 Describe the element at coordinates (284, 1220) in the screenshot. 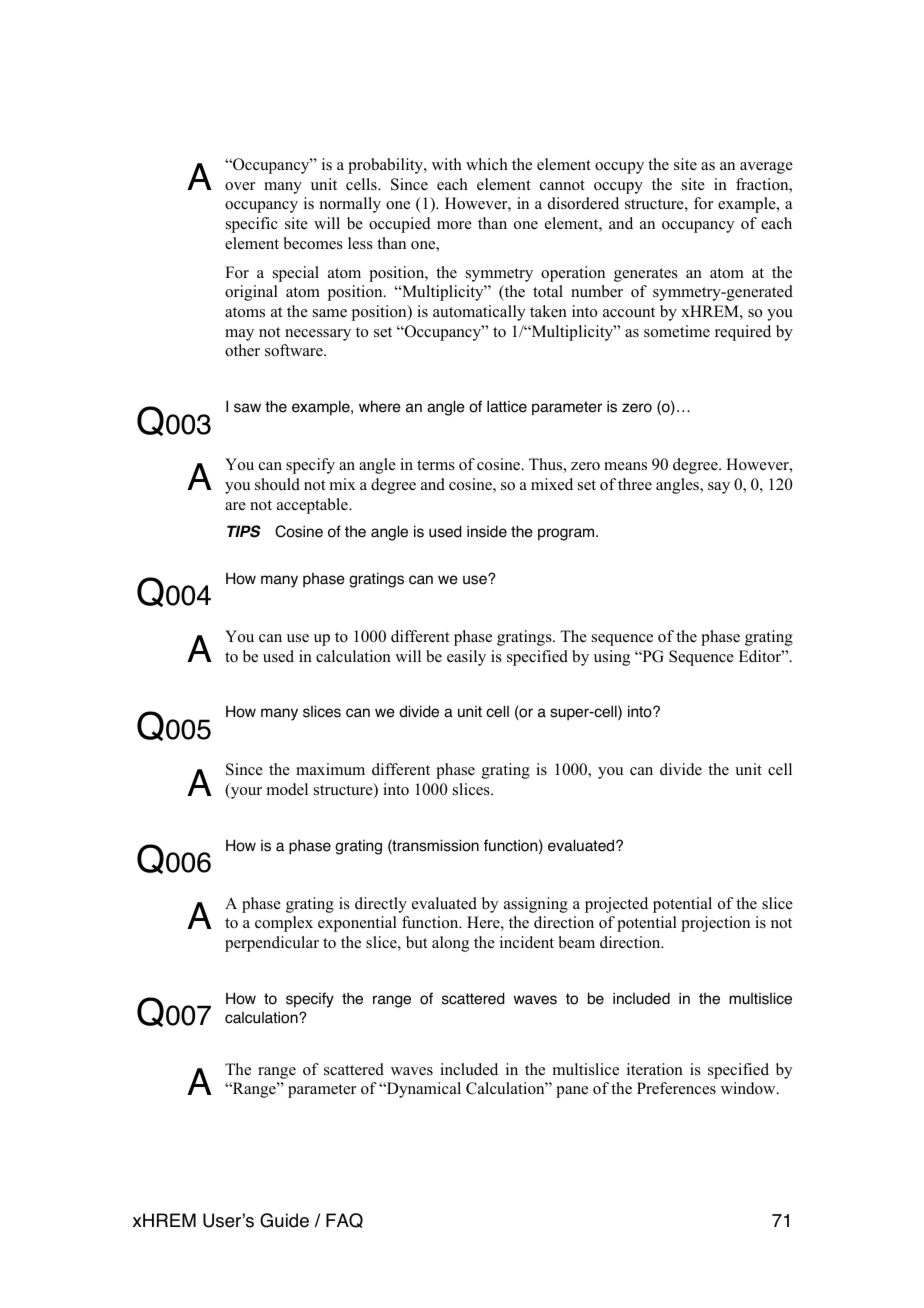

I see `Guide` at that location.
